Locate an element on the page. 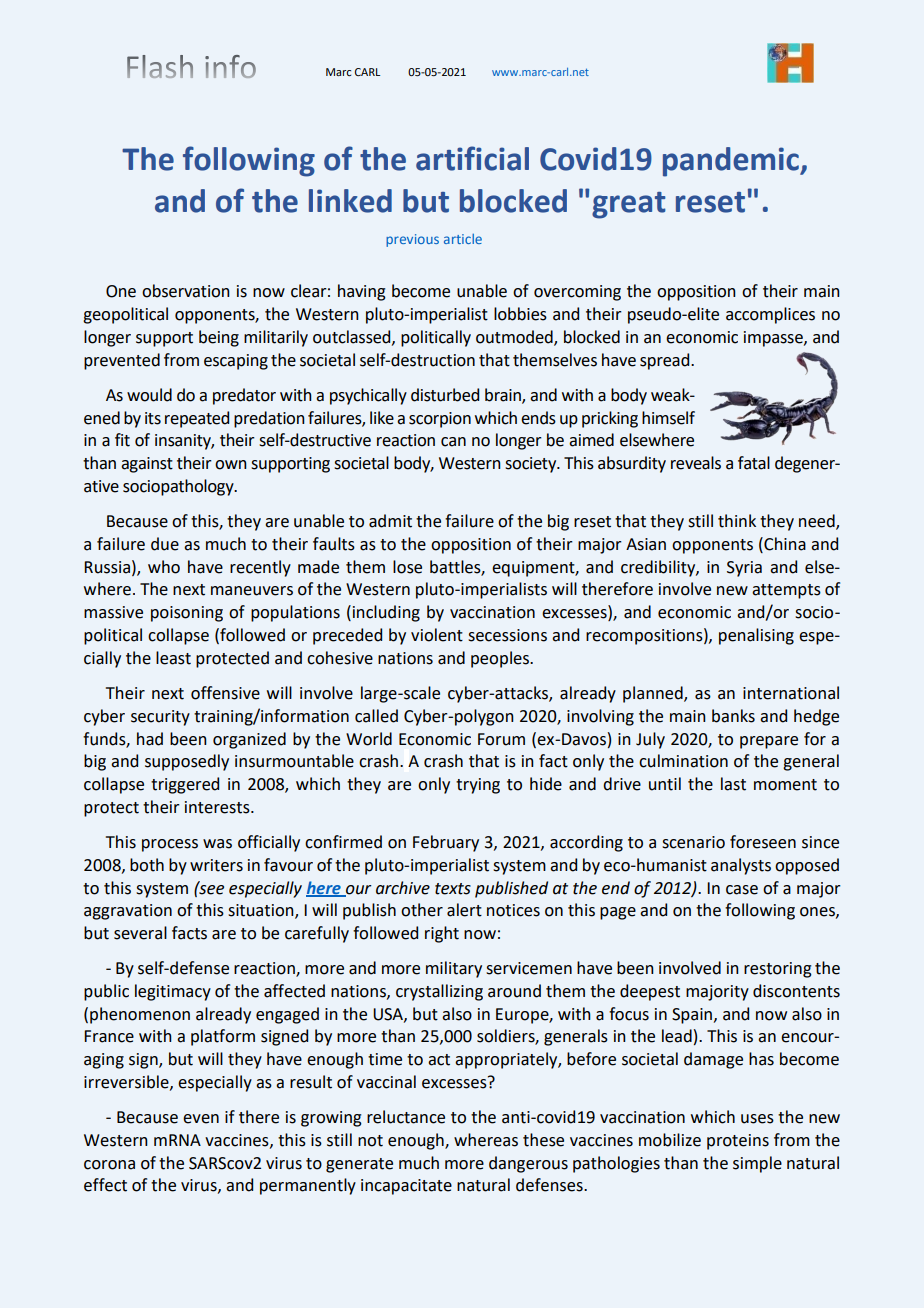 The image size is (924, 1308). corona is located at coordinates (109, 1165).
